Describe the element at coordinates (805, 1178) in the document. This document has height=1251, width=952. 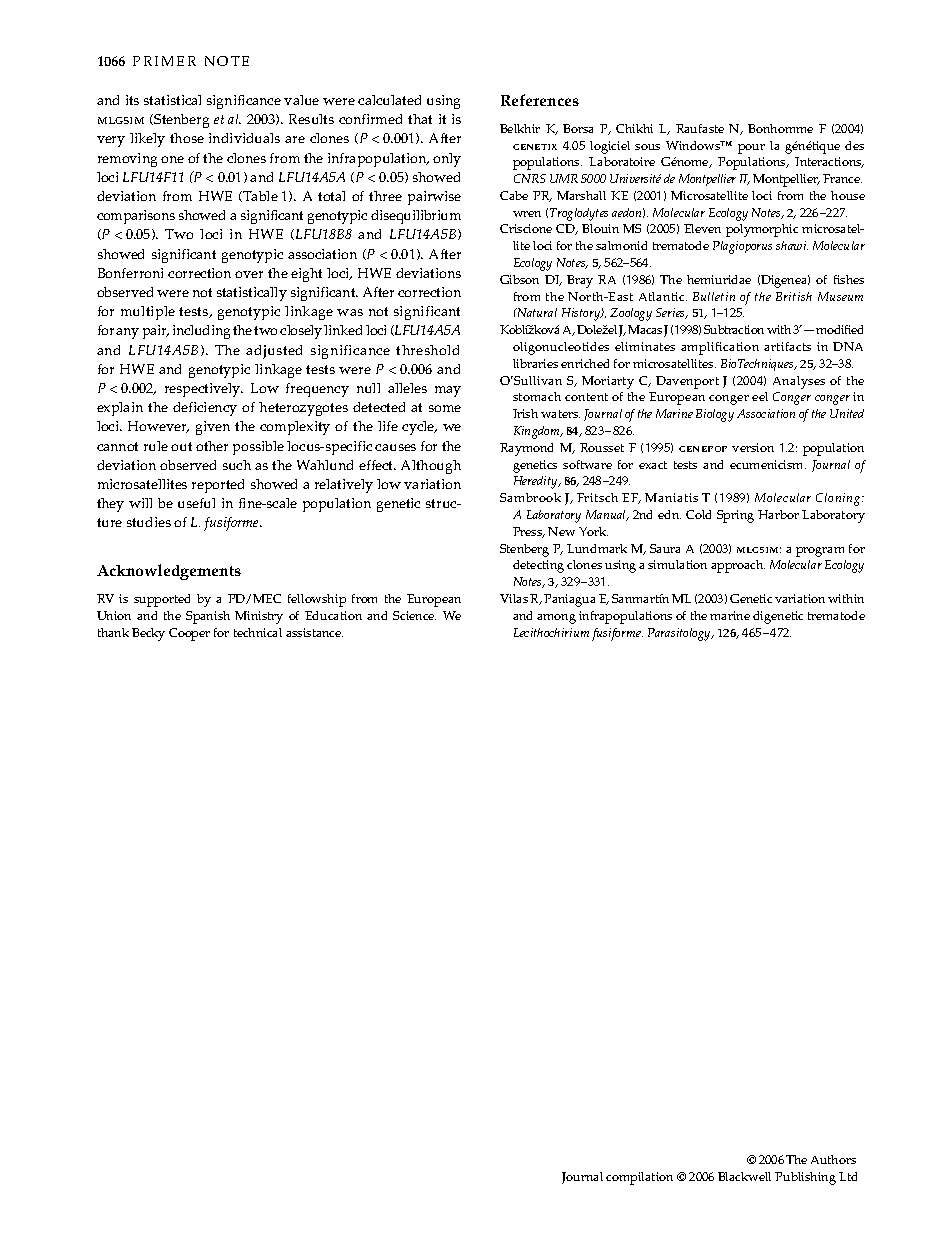
I see `Publishing` at that location.
